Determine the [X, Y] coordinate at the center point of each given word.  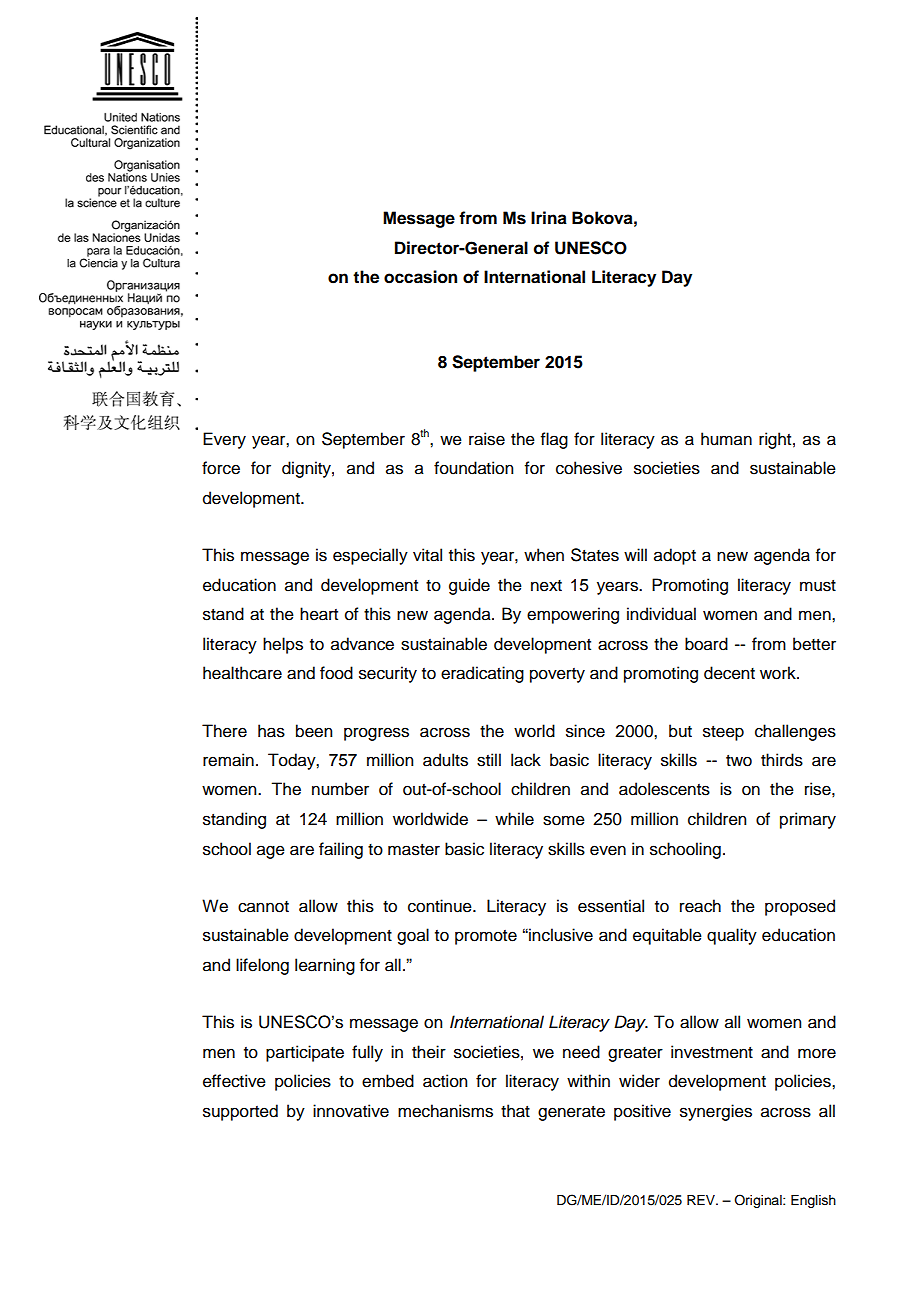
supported [240, 1112]
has [271, 731]
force [221, 468]
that [515, 1111]
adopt [675, 556]
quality [732, 936]
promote [486, 937]
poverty [557, 675]
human [726, 439]
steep [723, 733]
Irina [549, 218]
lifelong [262, 966]
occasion [420, 277]
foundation [473, 468]
